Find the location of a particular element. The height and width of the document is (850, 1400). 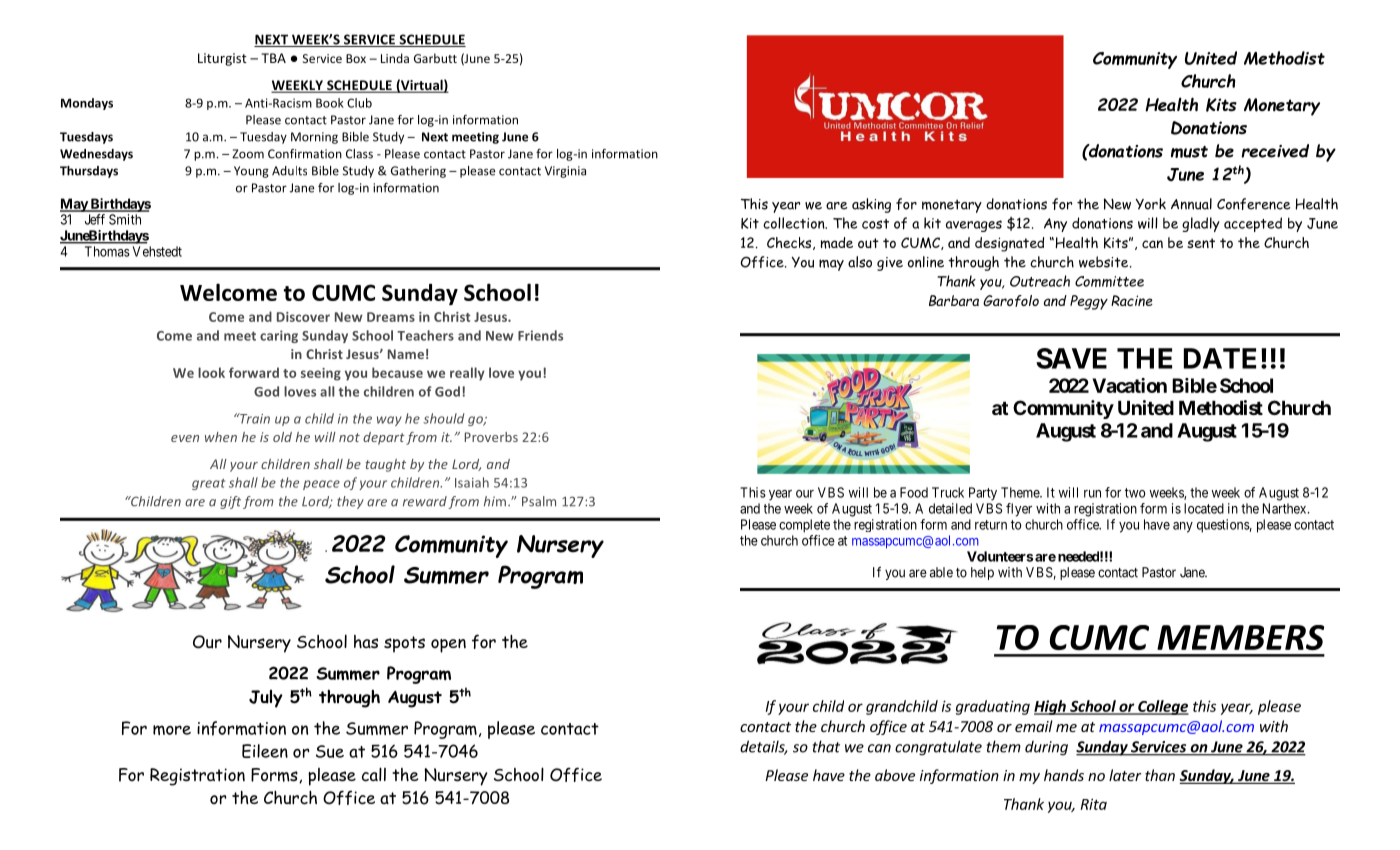

Linda is located at coordinates (395, 58).
